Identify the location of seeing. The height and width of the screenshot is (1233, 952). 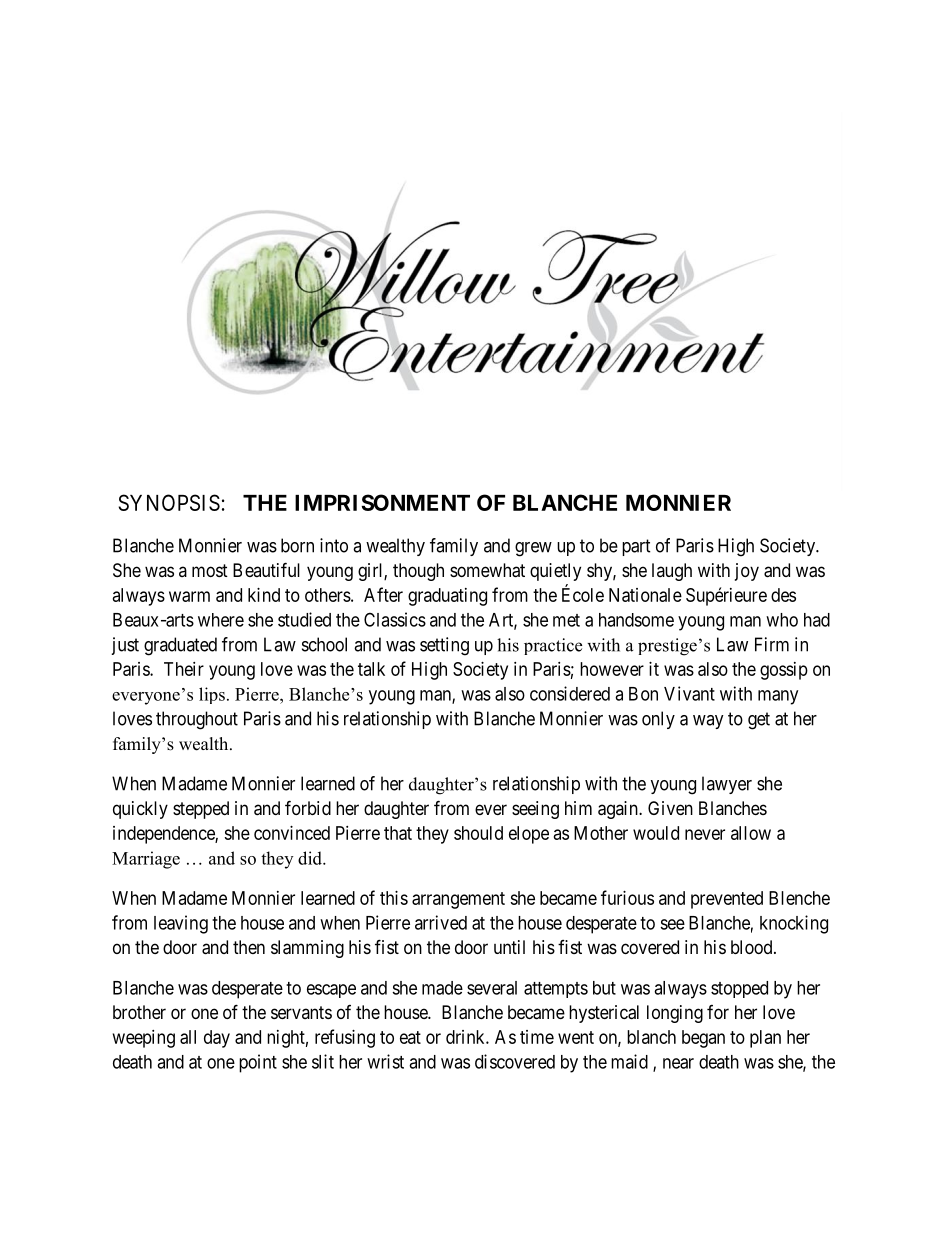
(535, 810).
